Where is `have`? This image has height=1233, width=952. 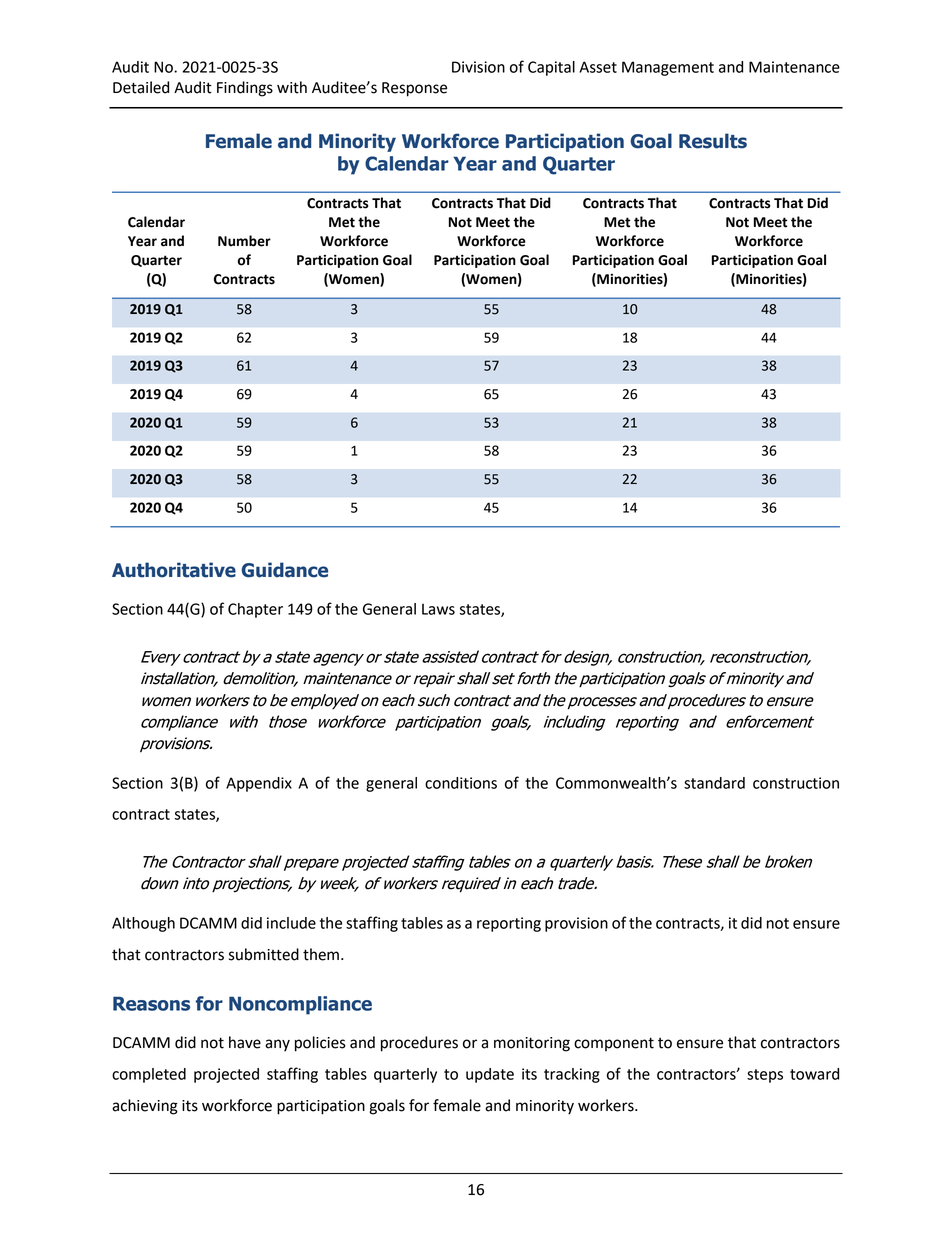 have is located at coordinates (245, 1042).
